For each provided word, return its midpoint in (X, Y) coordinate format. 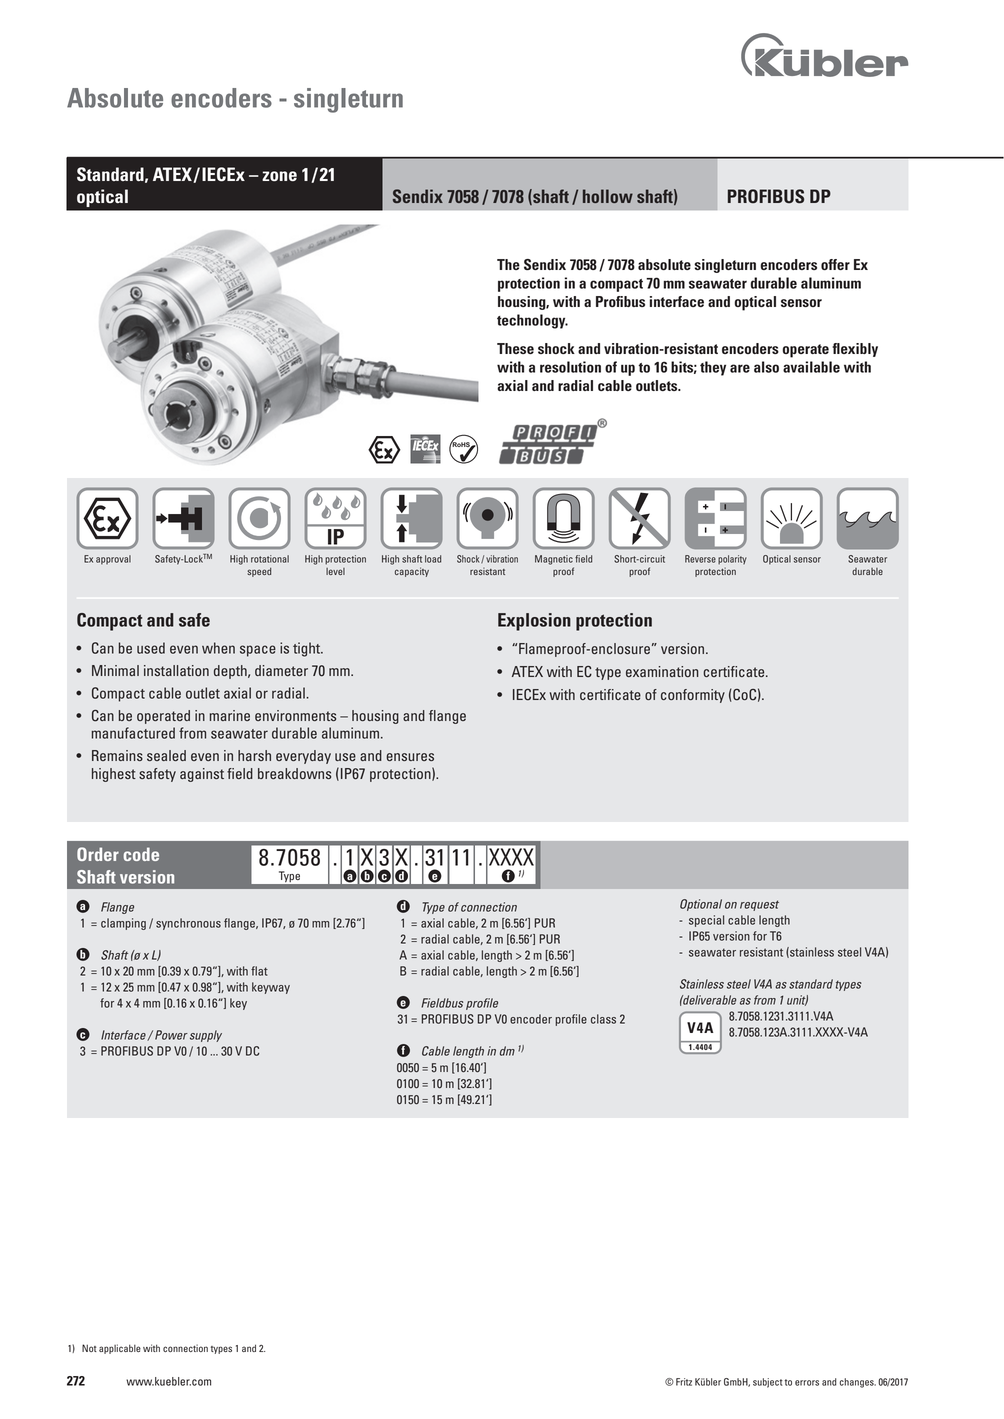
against (202, 775)
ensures (410, 757)
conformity (693, 696)
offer (835, 264)
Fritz (684, 1382)
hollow (608, 196)
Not (89, 1348)
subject (768, 1383)
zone (279, 176)
